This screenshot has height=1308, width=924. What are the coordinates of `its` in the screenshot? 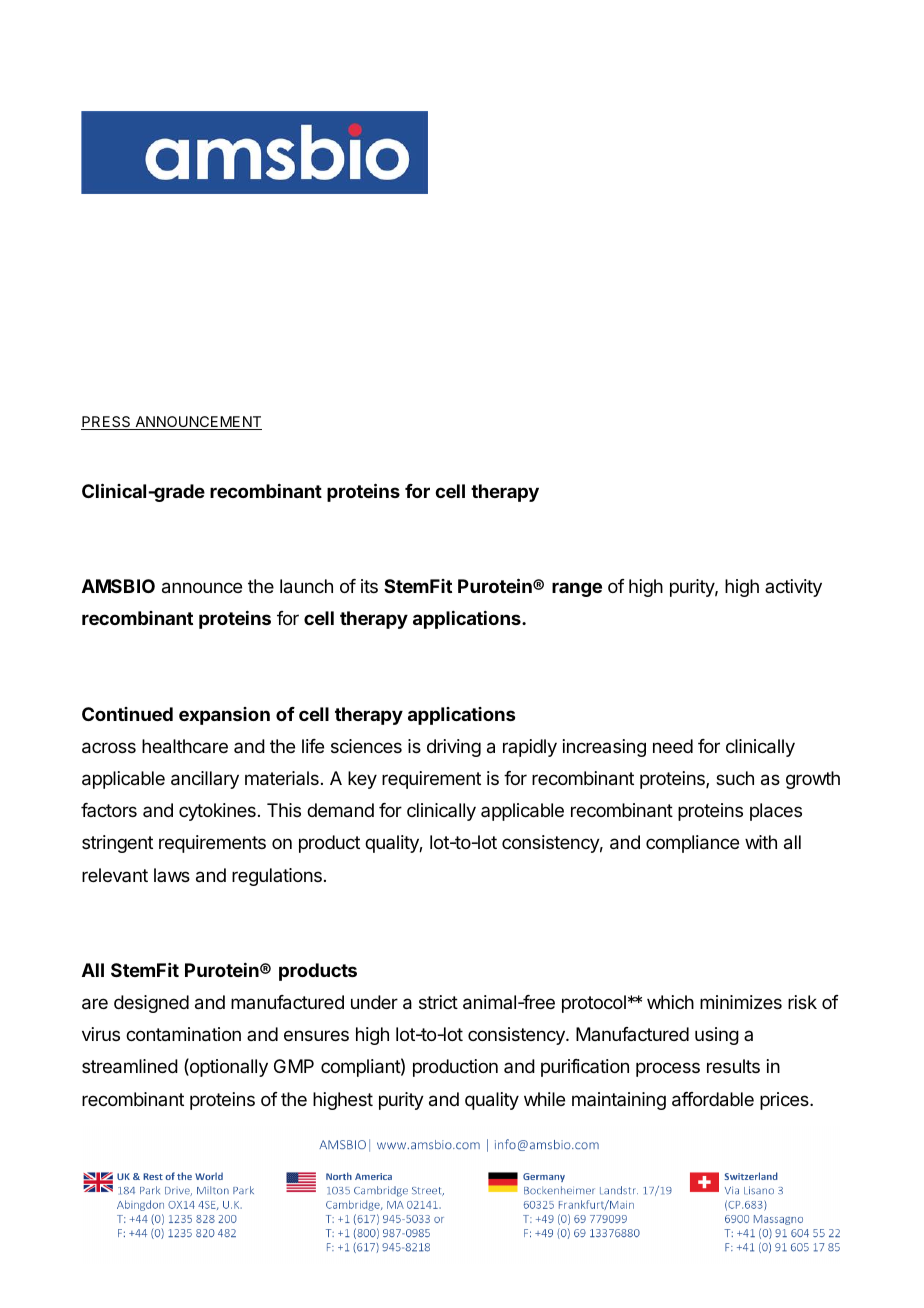 It's located at (369, 586).
